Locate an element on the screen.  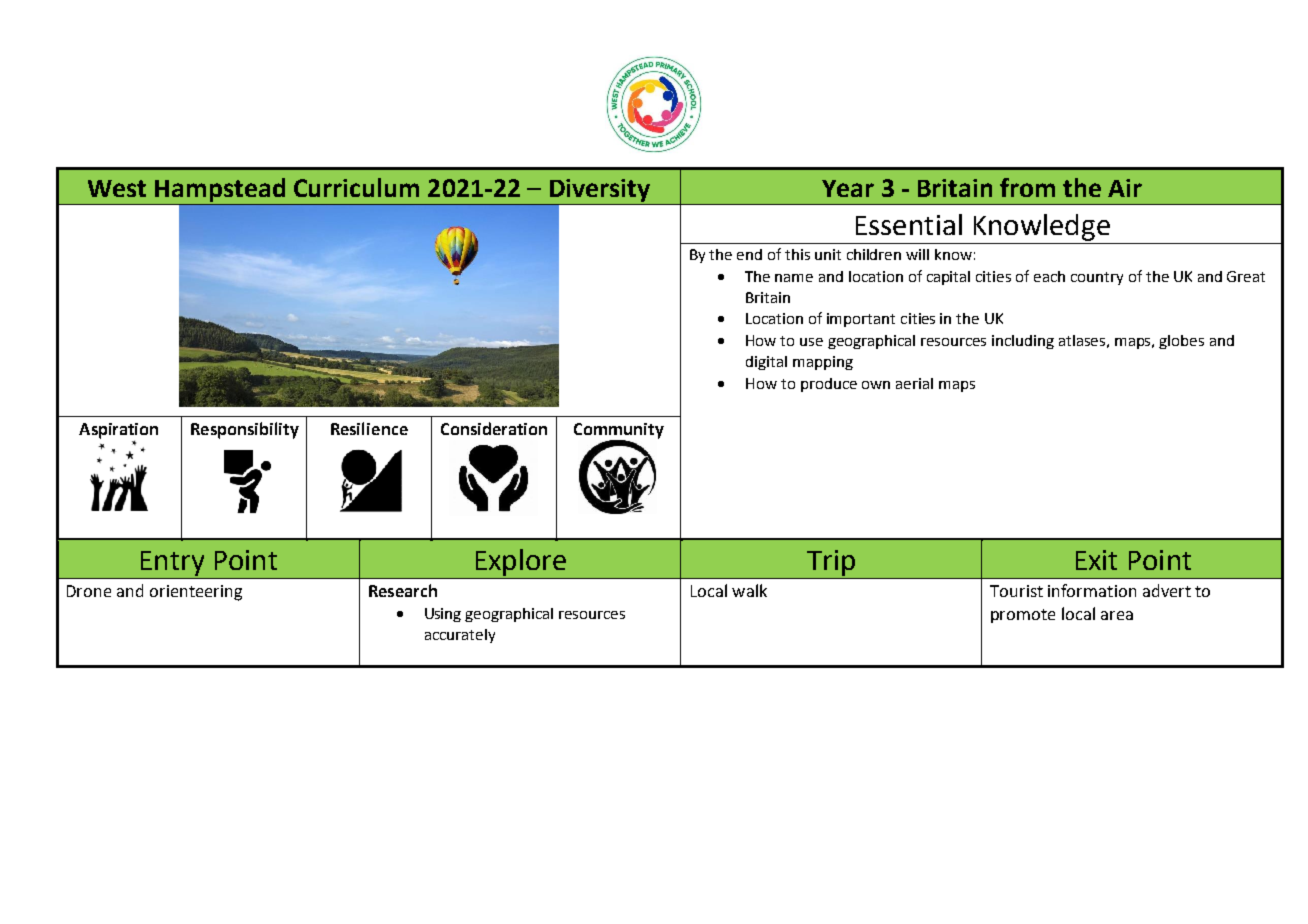
area is located at coordinates (1117, 615).
